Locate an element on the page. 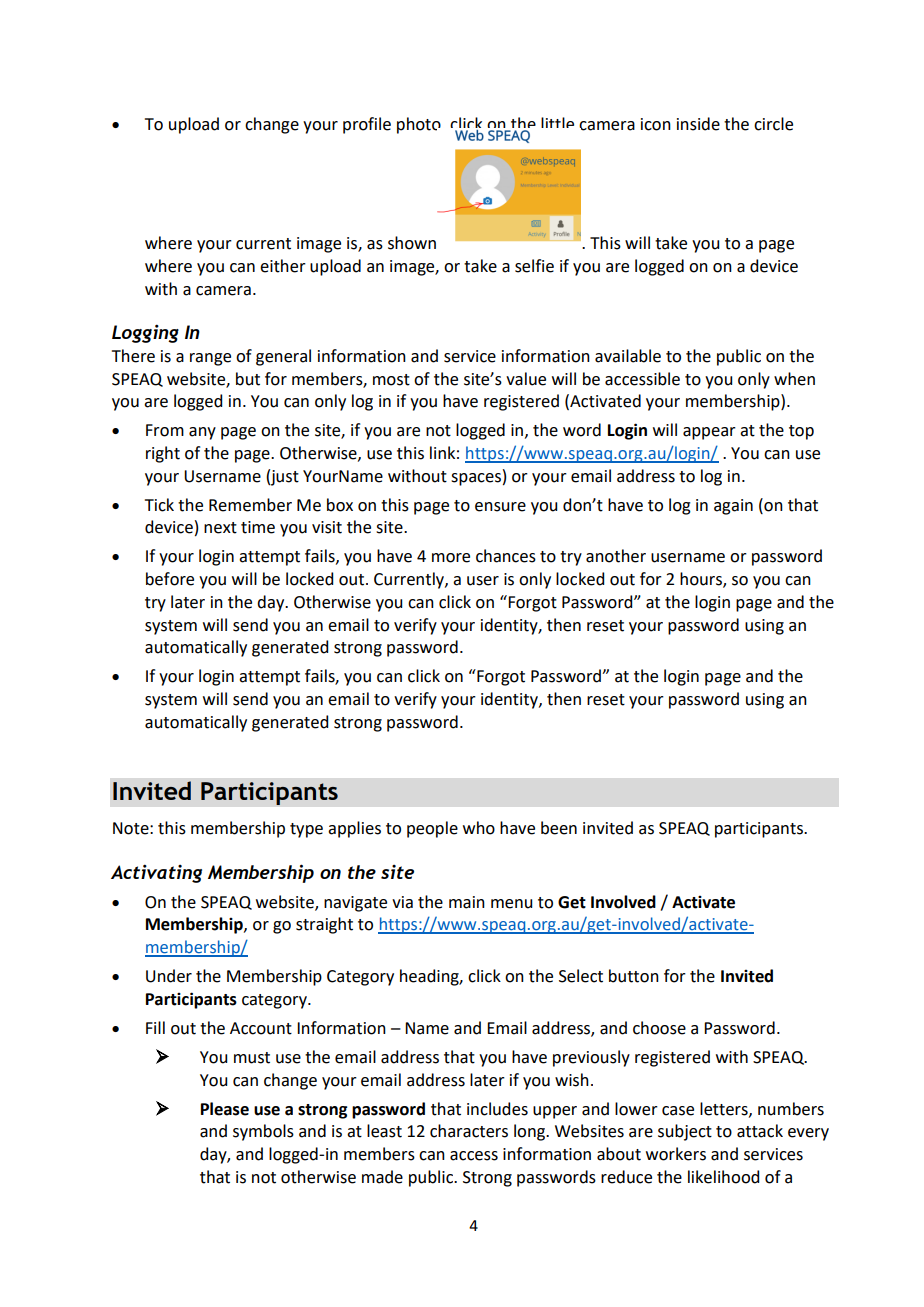 The image size is (924, 1307). spaces is located at coordinates (476, 479).
